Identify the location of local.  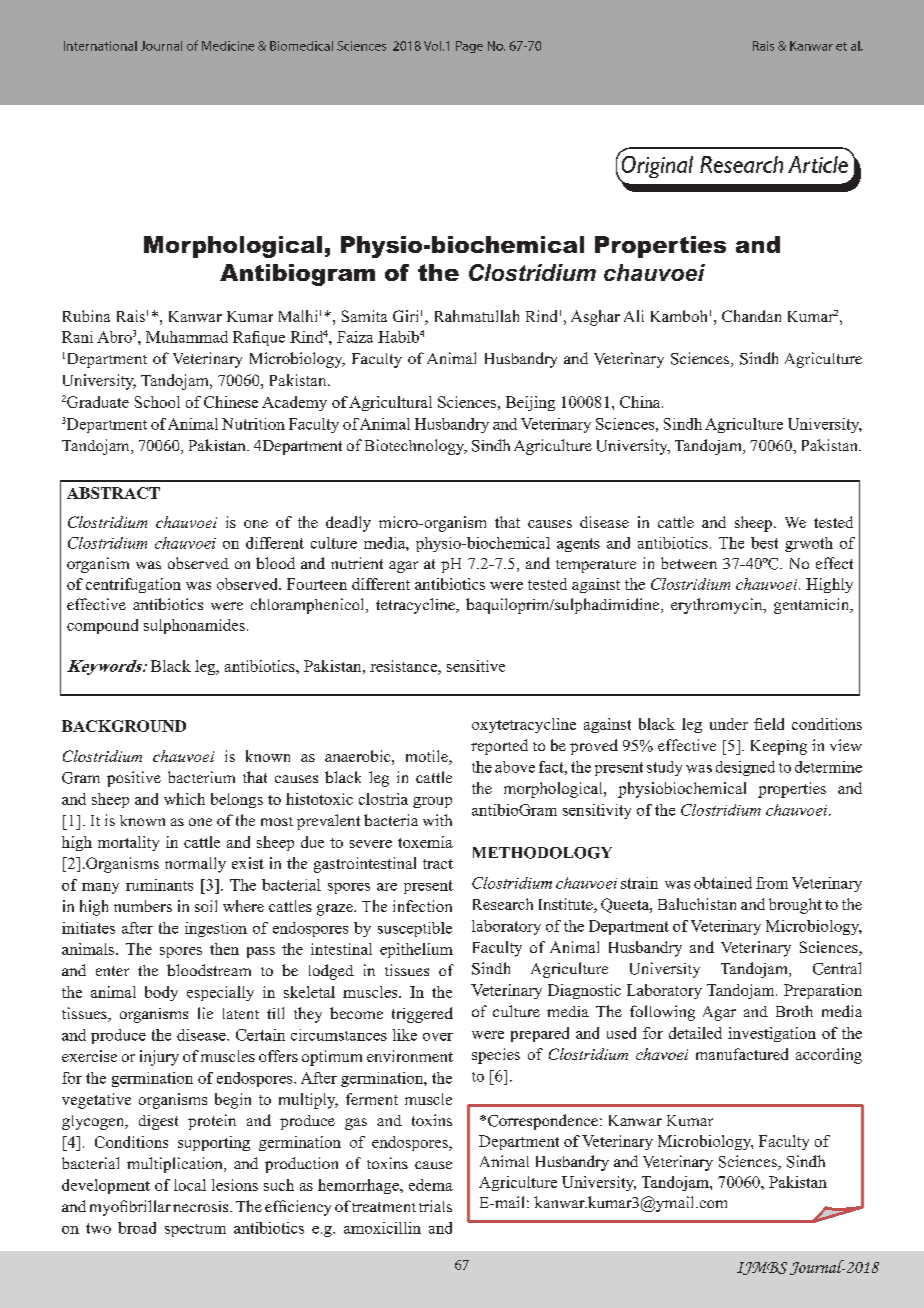
(190, 1185).
